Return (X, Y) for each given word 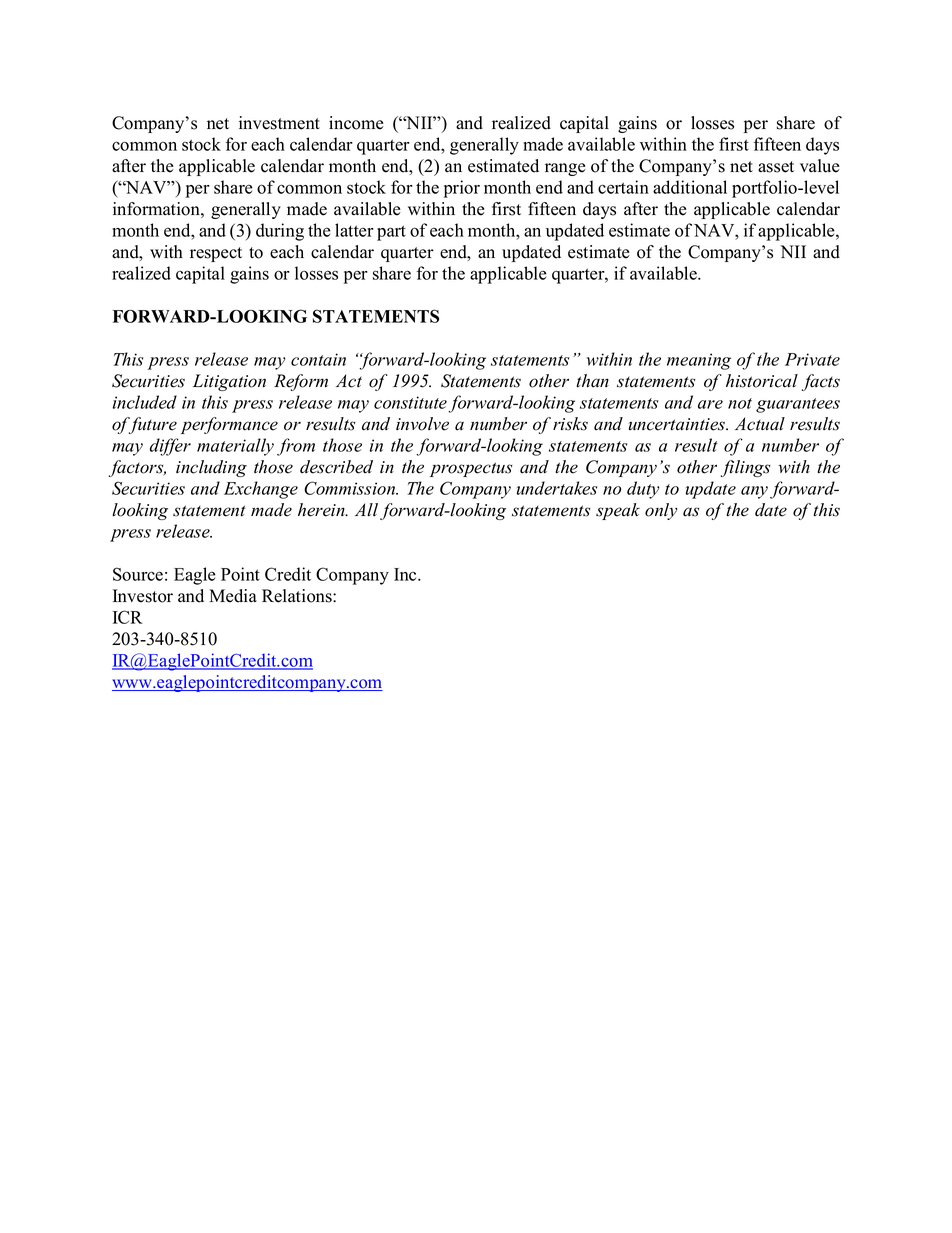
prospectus (471, 469)
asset (776, 167)
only (661, 511)
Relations (298, 596)
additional (690, 187)
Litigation (229, 382)
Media (233, 596)
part (391, 233)
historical (762, 381)
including (211, 468)
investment (279, 123)
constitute (410, 402)
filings (745, 468)
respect (216, 254)
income (356, 123)
